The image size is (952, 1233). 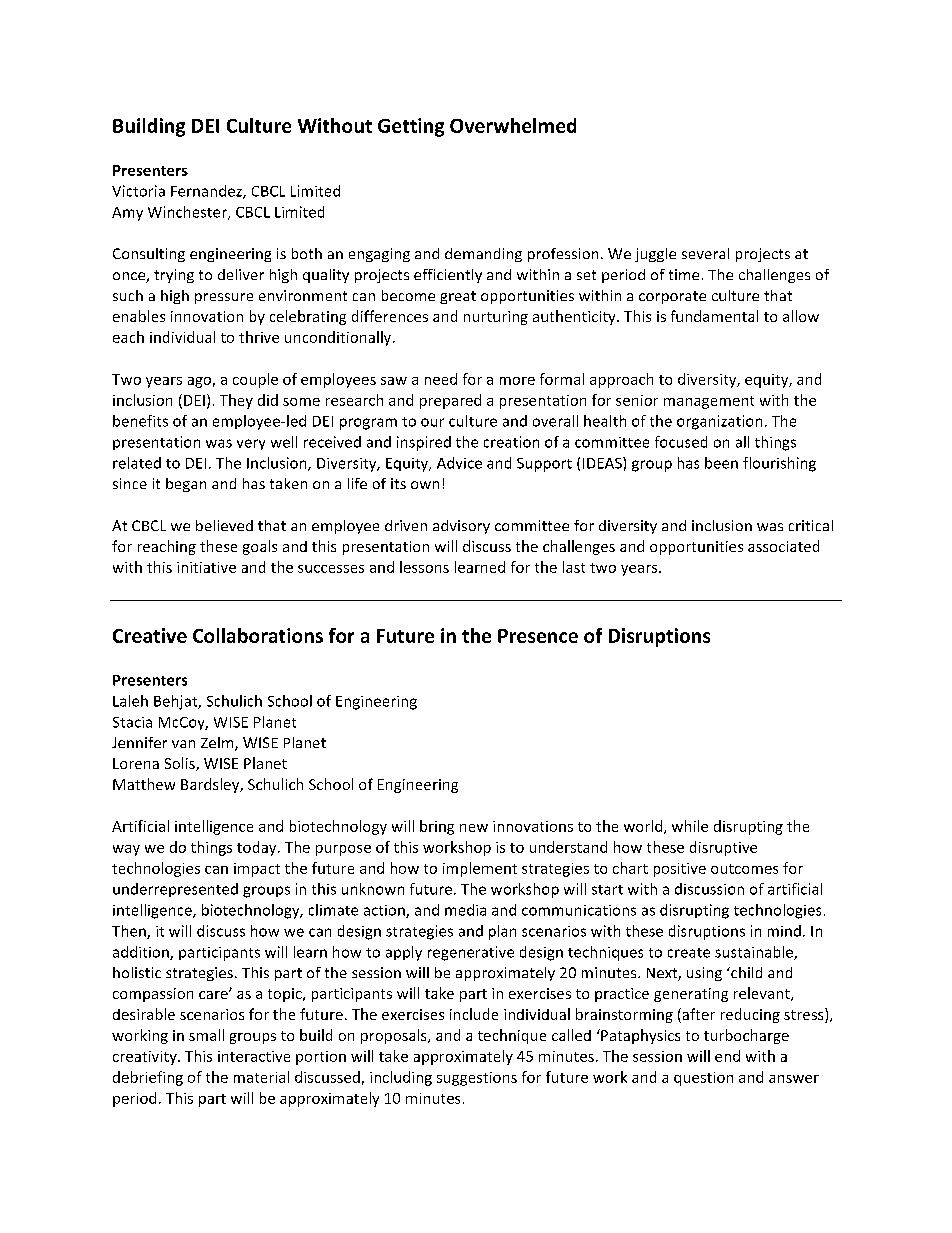 I want to click on Fernandez, so click(x=207, y=192).
